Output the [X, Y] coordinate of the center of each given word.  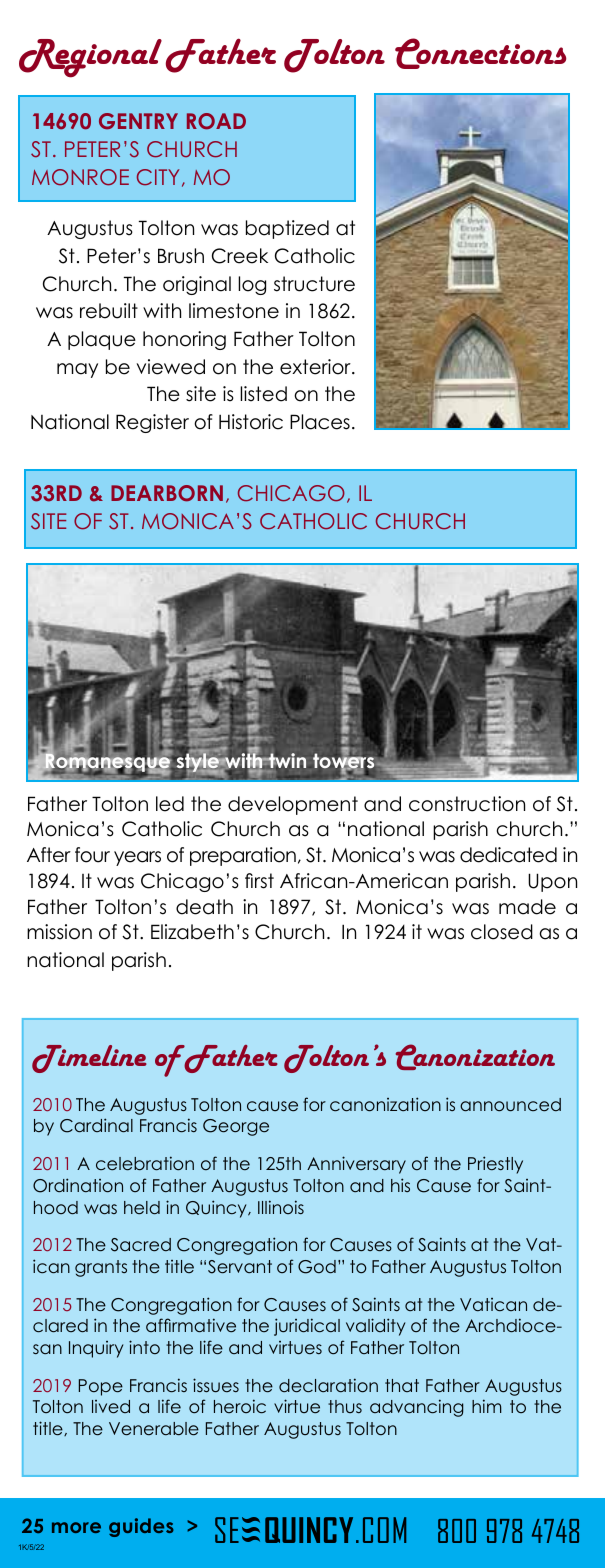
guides [141, 1527]
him [487, 1406]
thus [345, 1406]
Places [320, 422]
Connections [480, 53]
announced [510, 1105]
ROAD [216, 121]
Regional [90, 58]
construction [467, 804]
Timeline [89, 1059]
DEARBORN [167, 493]
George [236, 1127]
